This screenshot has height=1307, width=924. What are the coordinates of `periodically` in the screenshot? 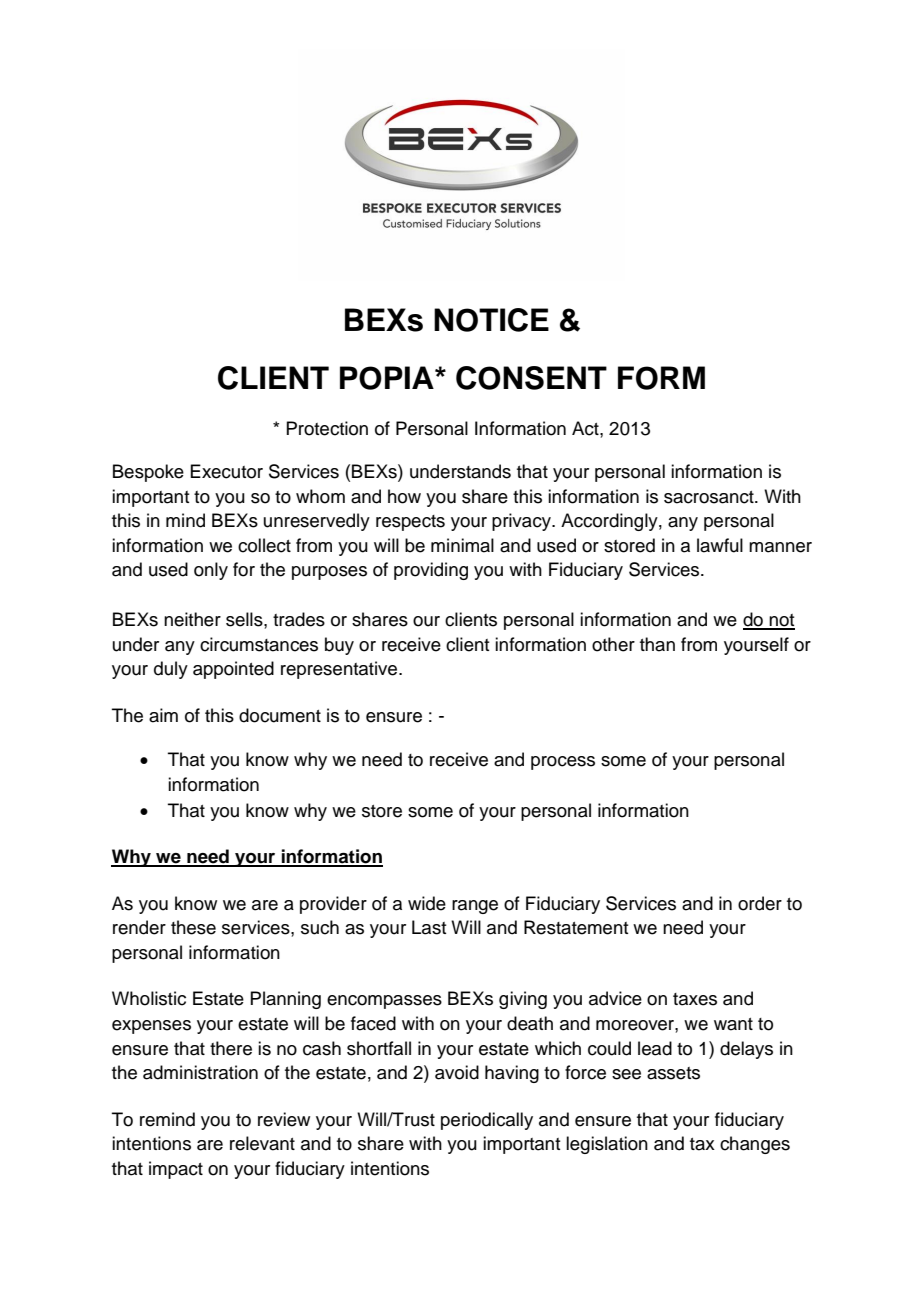 It's located at (487, 1121).
